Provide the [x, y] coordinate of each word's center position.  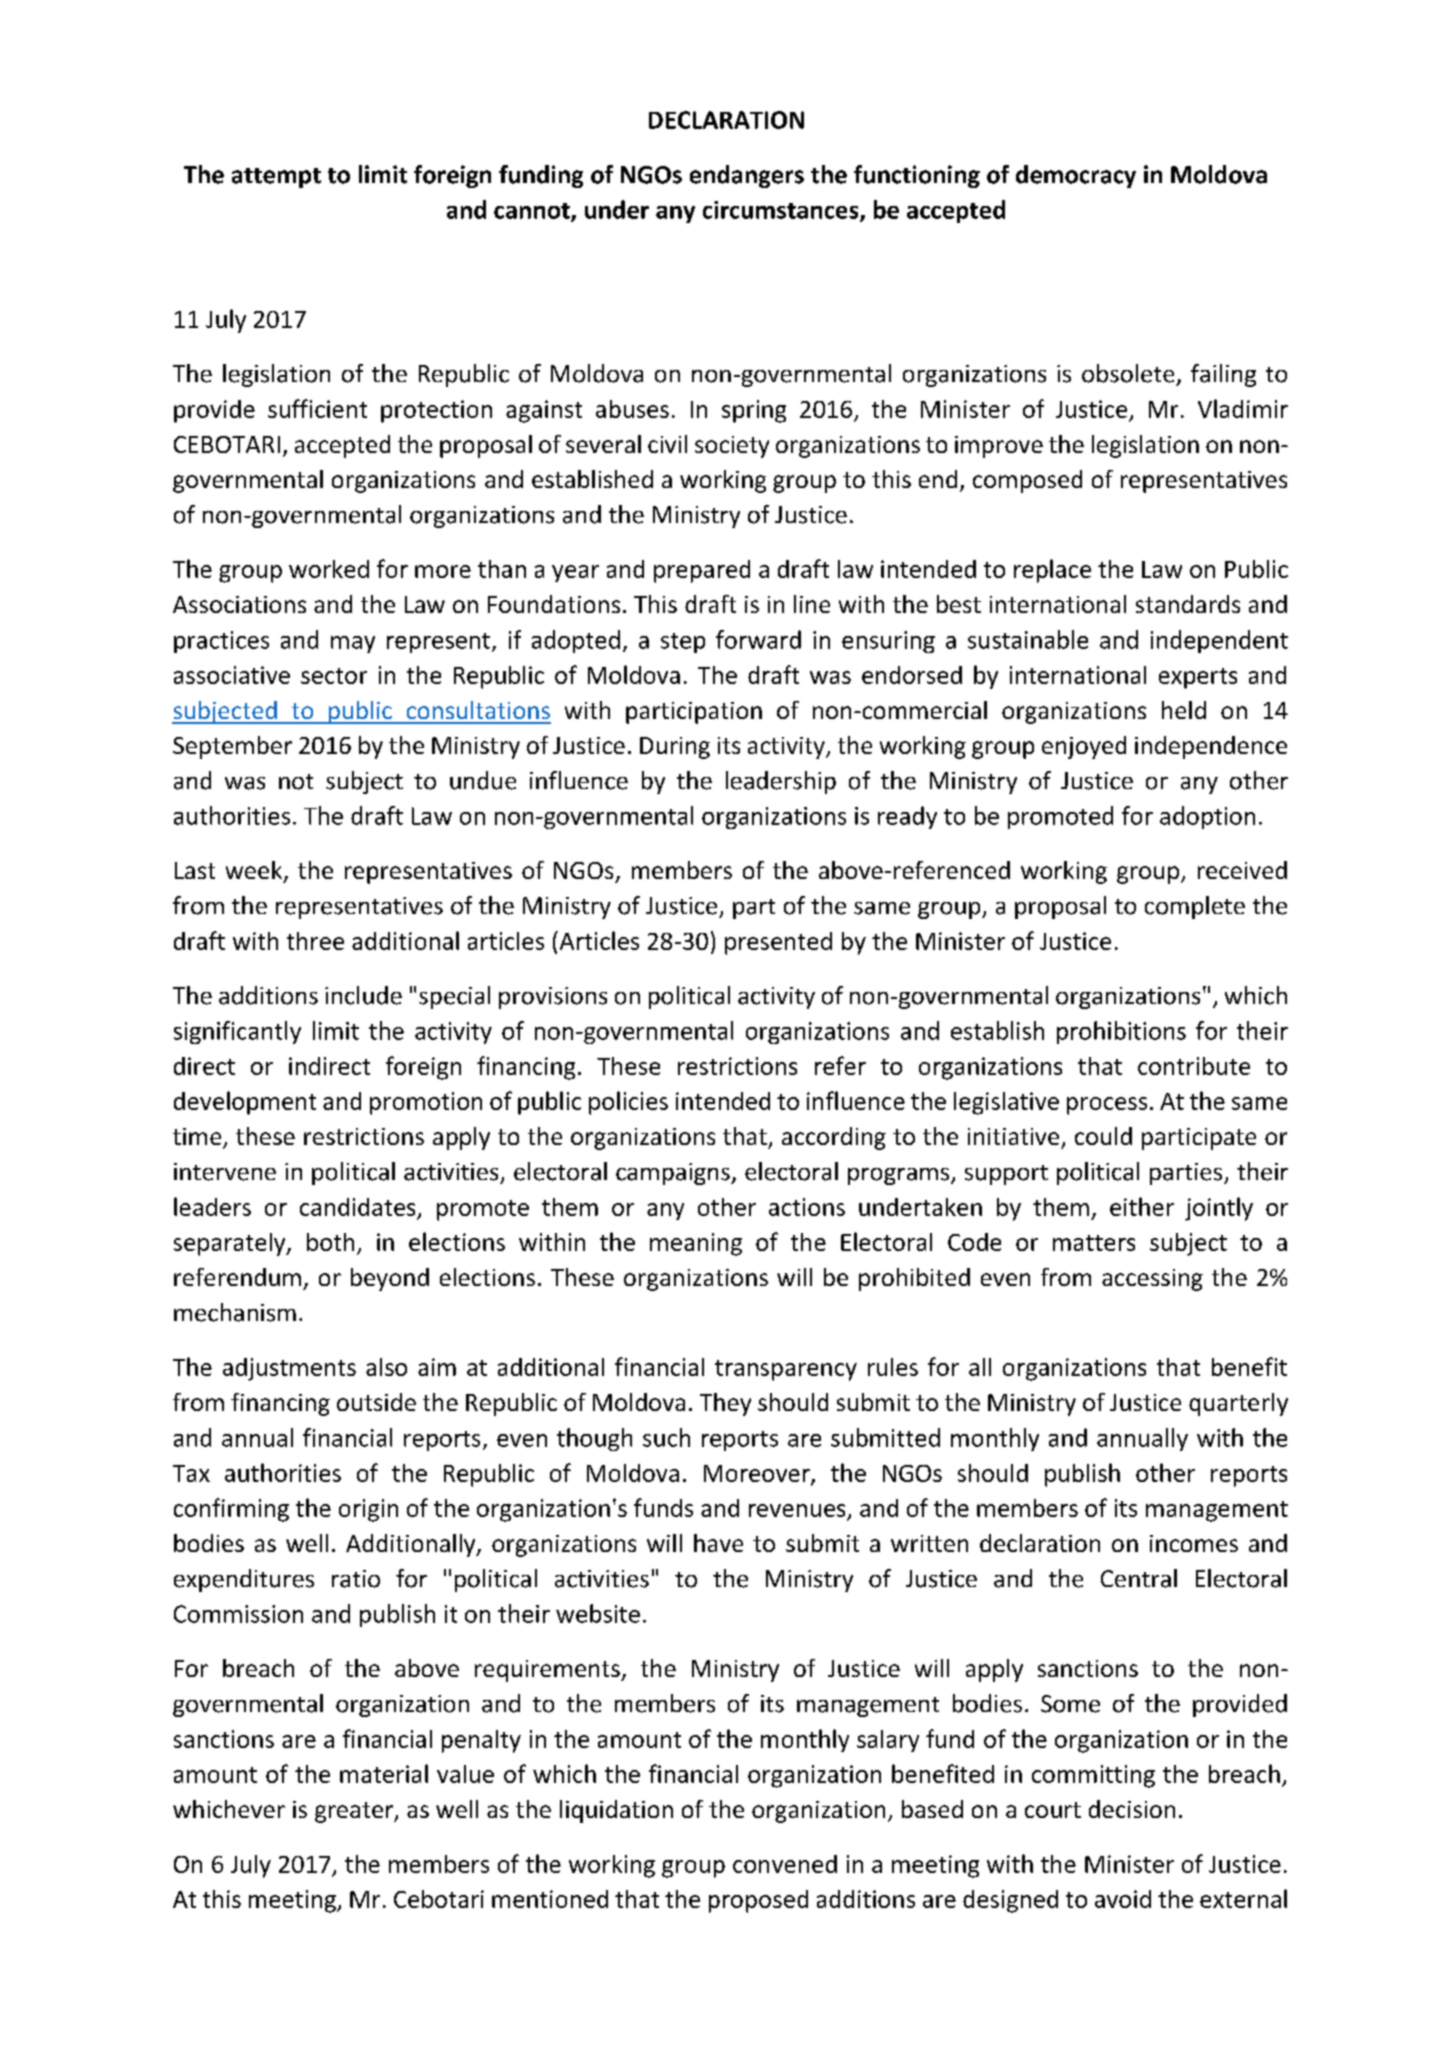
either [1142, 1206]
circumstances [782, 211]
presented [778, 943]
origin [368, 1510]
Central [1139, 1578]
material [384, 1773]
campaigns [674, 1174]
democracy [1076, 176]
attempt [276, 178]
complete [1195, 907]
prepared [702, 571]
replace [1052, 571]
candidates [357, 1207]
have [718, 1543]
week [255, 871]
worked [329, 569]
